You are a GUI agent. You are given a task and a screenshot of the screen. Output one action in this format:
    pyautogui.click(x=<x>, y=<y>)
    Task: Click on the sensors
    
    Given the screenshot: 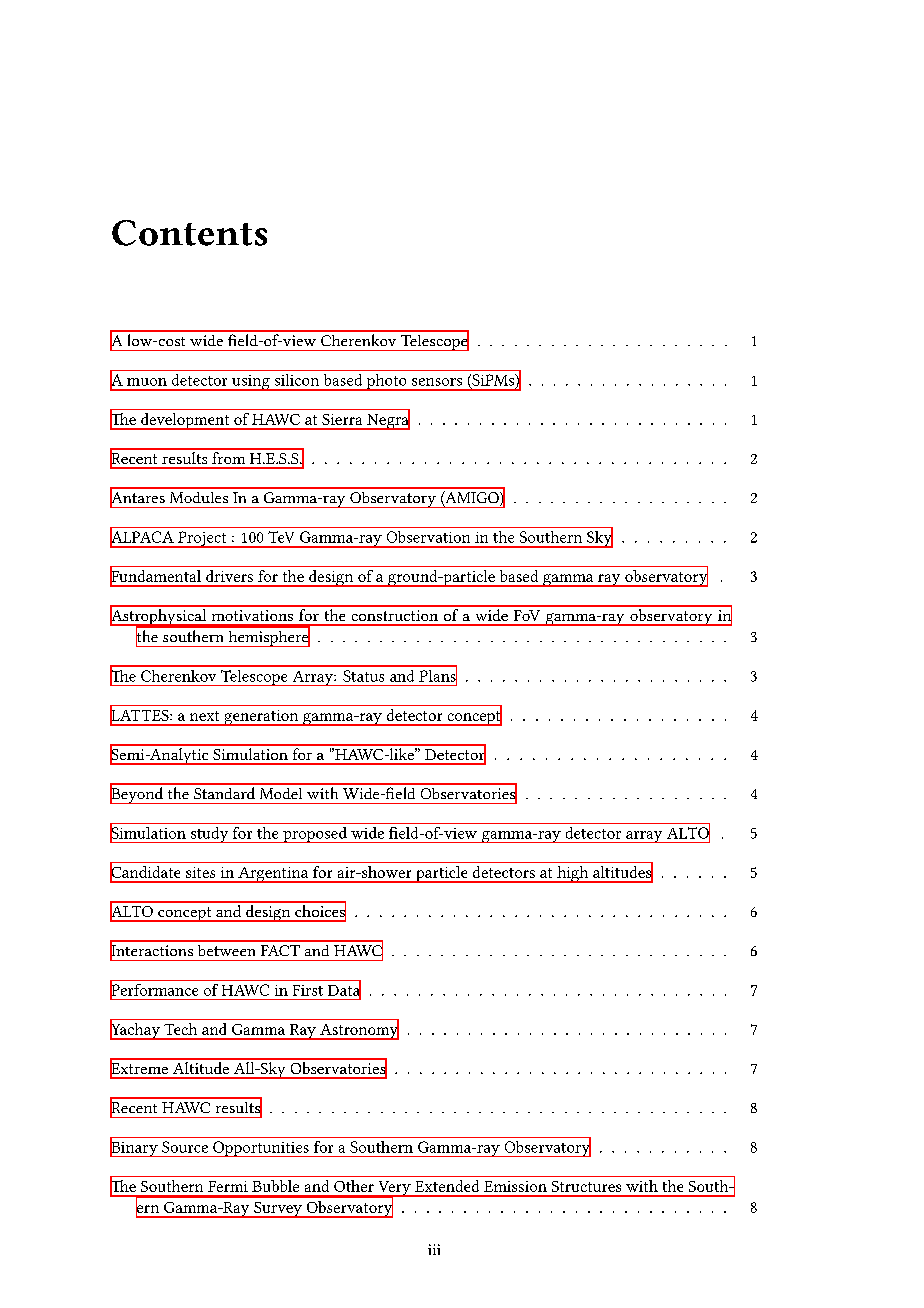 What is the action you would take?
    pyautogui.click(x=437, y=382)
